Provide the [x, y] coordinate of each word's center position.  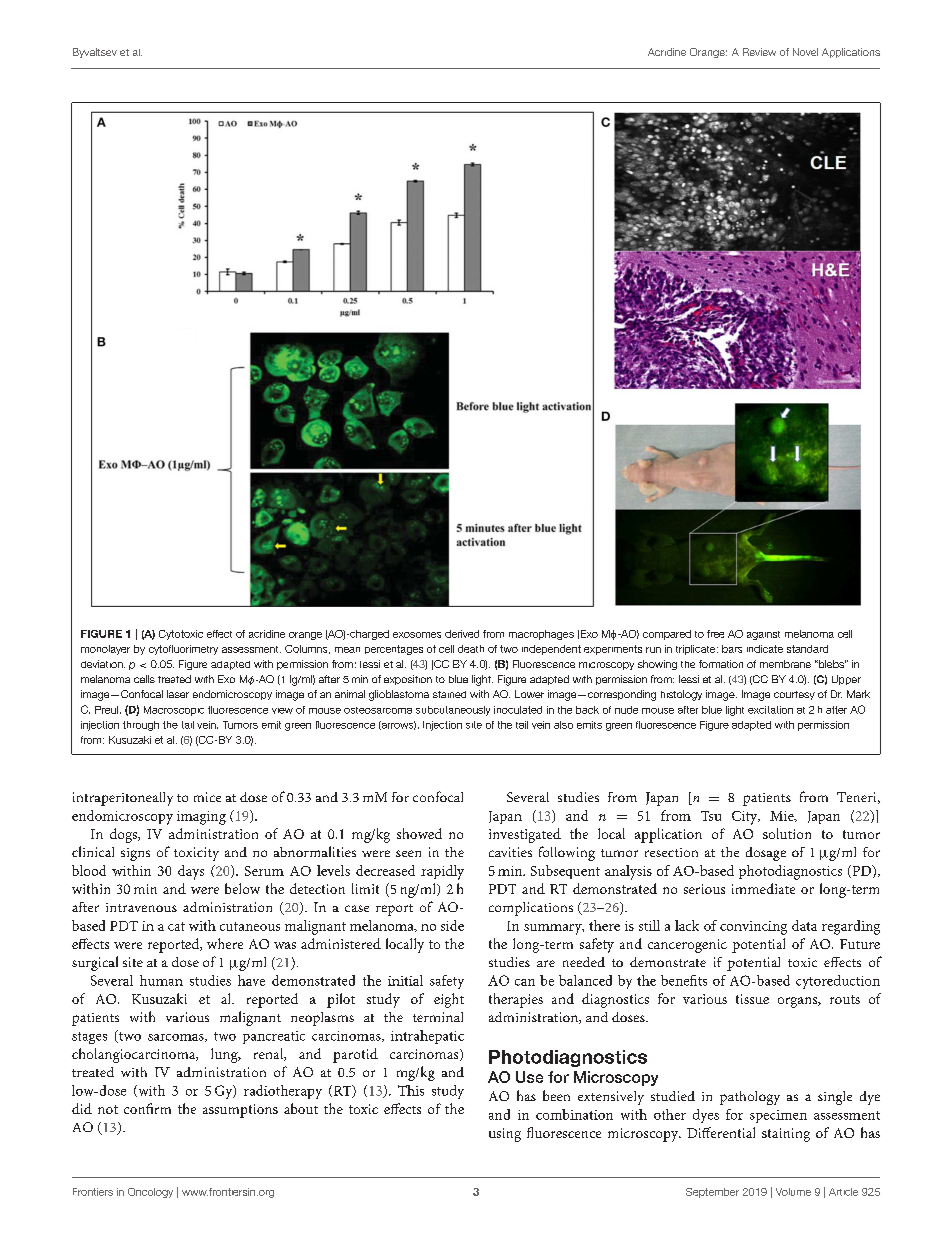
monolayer [105, 650]
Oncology [150, 1193]
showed [419, 833]
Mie [783, 816]
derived [462, 634]
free [715, 634]
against [763, 635]
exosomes [417, 635]
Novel [805, 52]
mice [207, 797]
